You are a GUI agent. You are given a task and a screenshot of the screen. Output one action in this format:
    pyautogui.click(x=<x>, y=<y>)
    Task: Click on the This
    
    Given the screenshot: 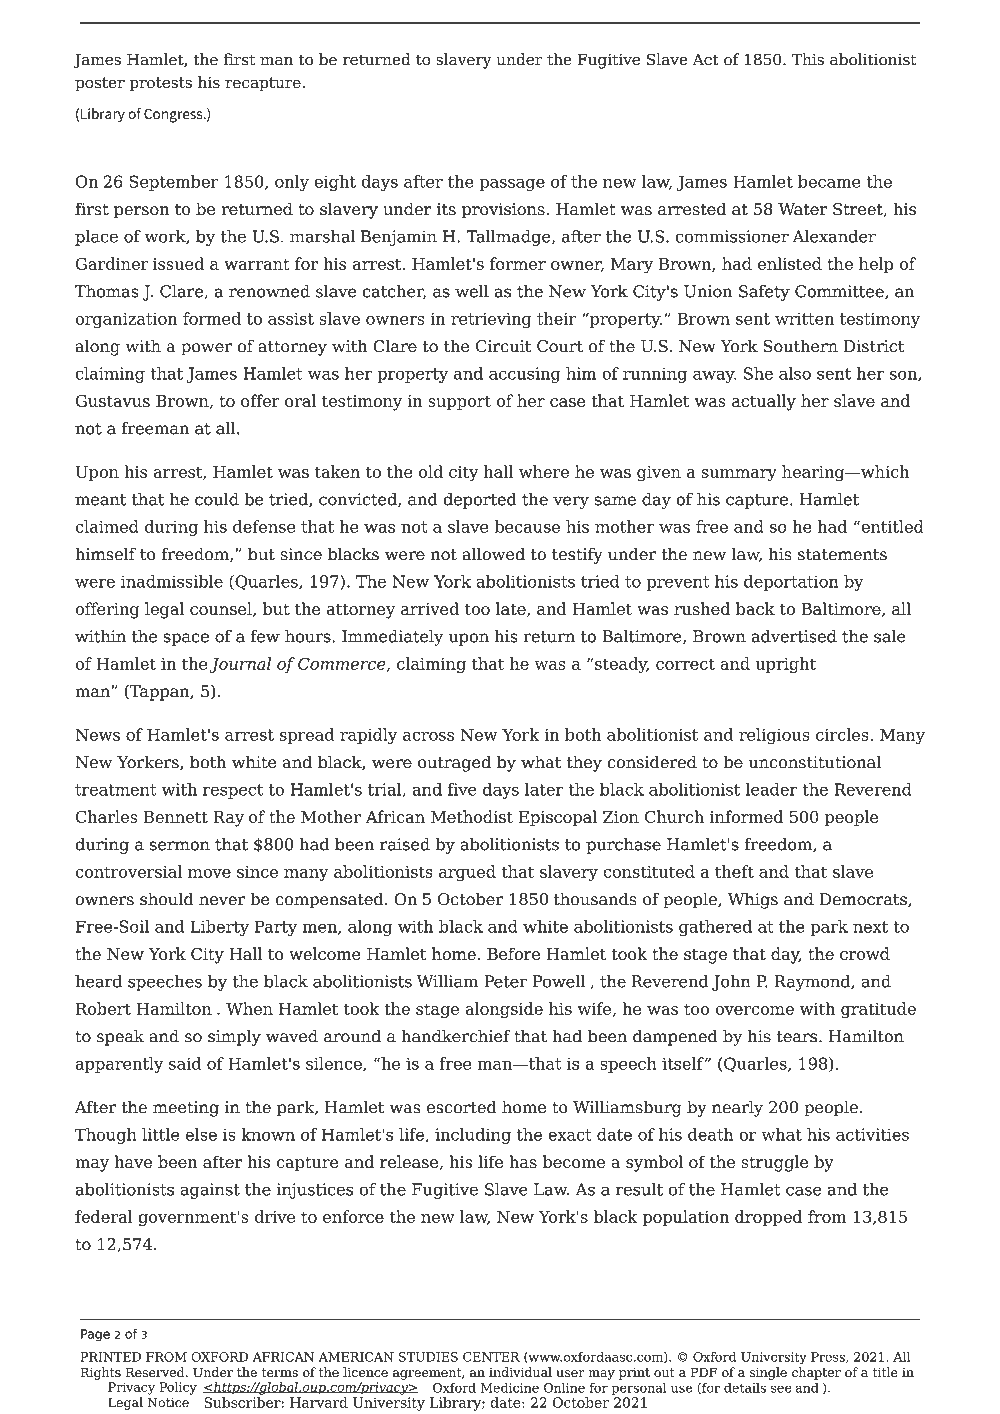 What is the action you would take?
    pyautogui.click(x=808, y=59)
